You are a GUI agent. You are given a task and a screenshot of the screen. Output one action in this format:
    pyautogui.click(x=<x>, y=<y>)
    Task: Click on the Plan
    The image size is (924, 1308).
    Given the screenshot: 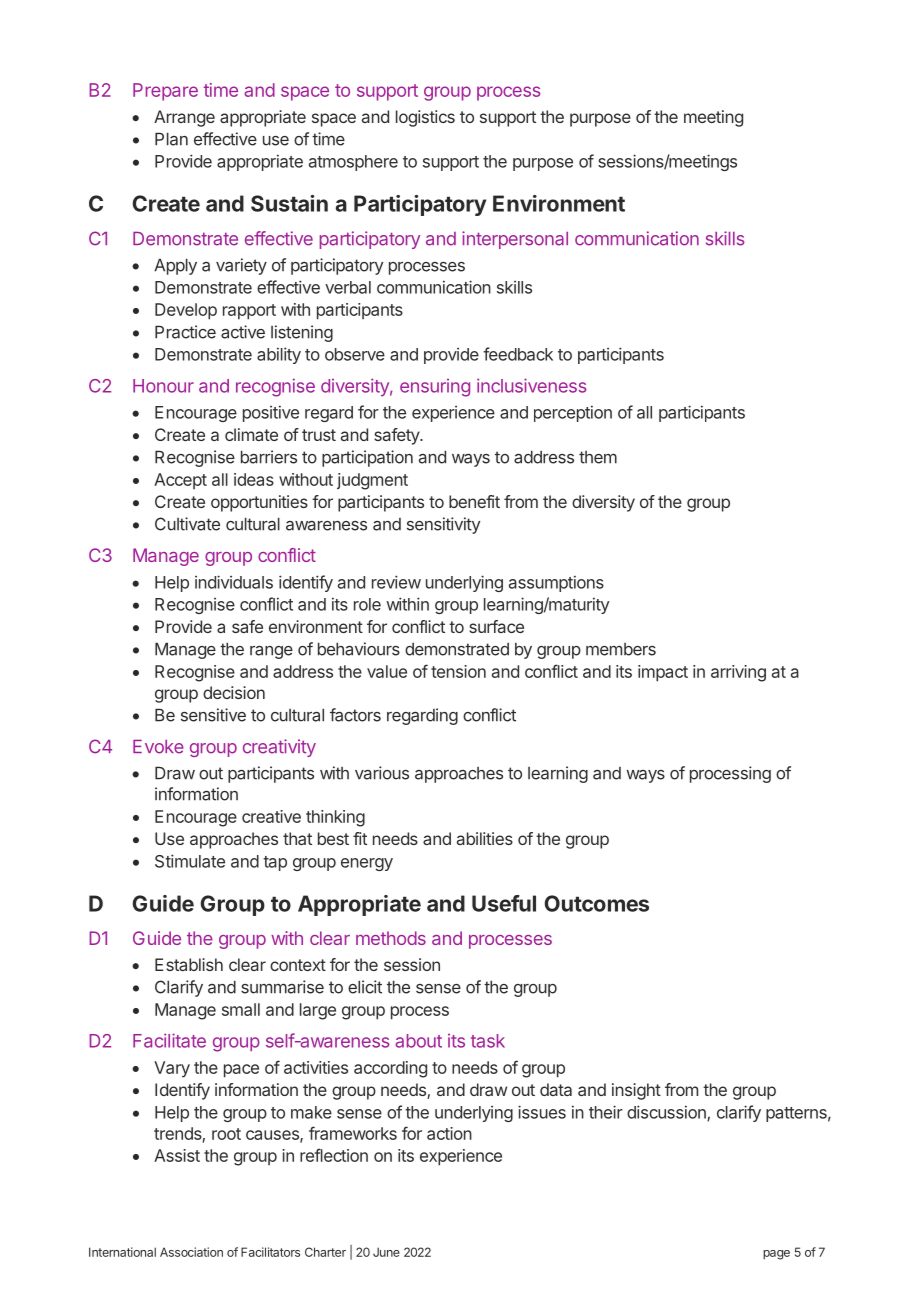 What is the action you would take?
    pyautogui.click(x=171, y=139)
